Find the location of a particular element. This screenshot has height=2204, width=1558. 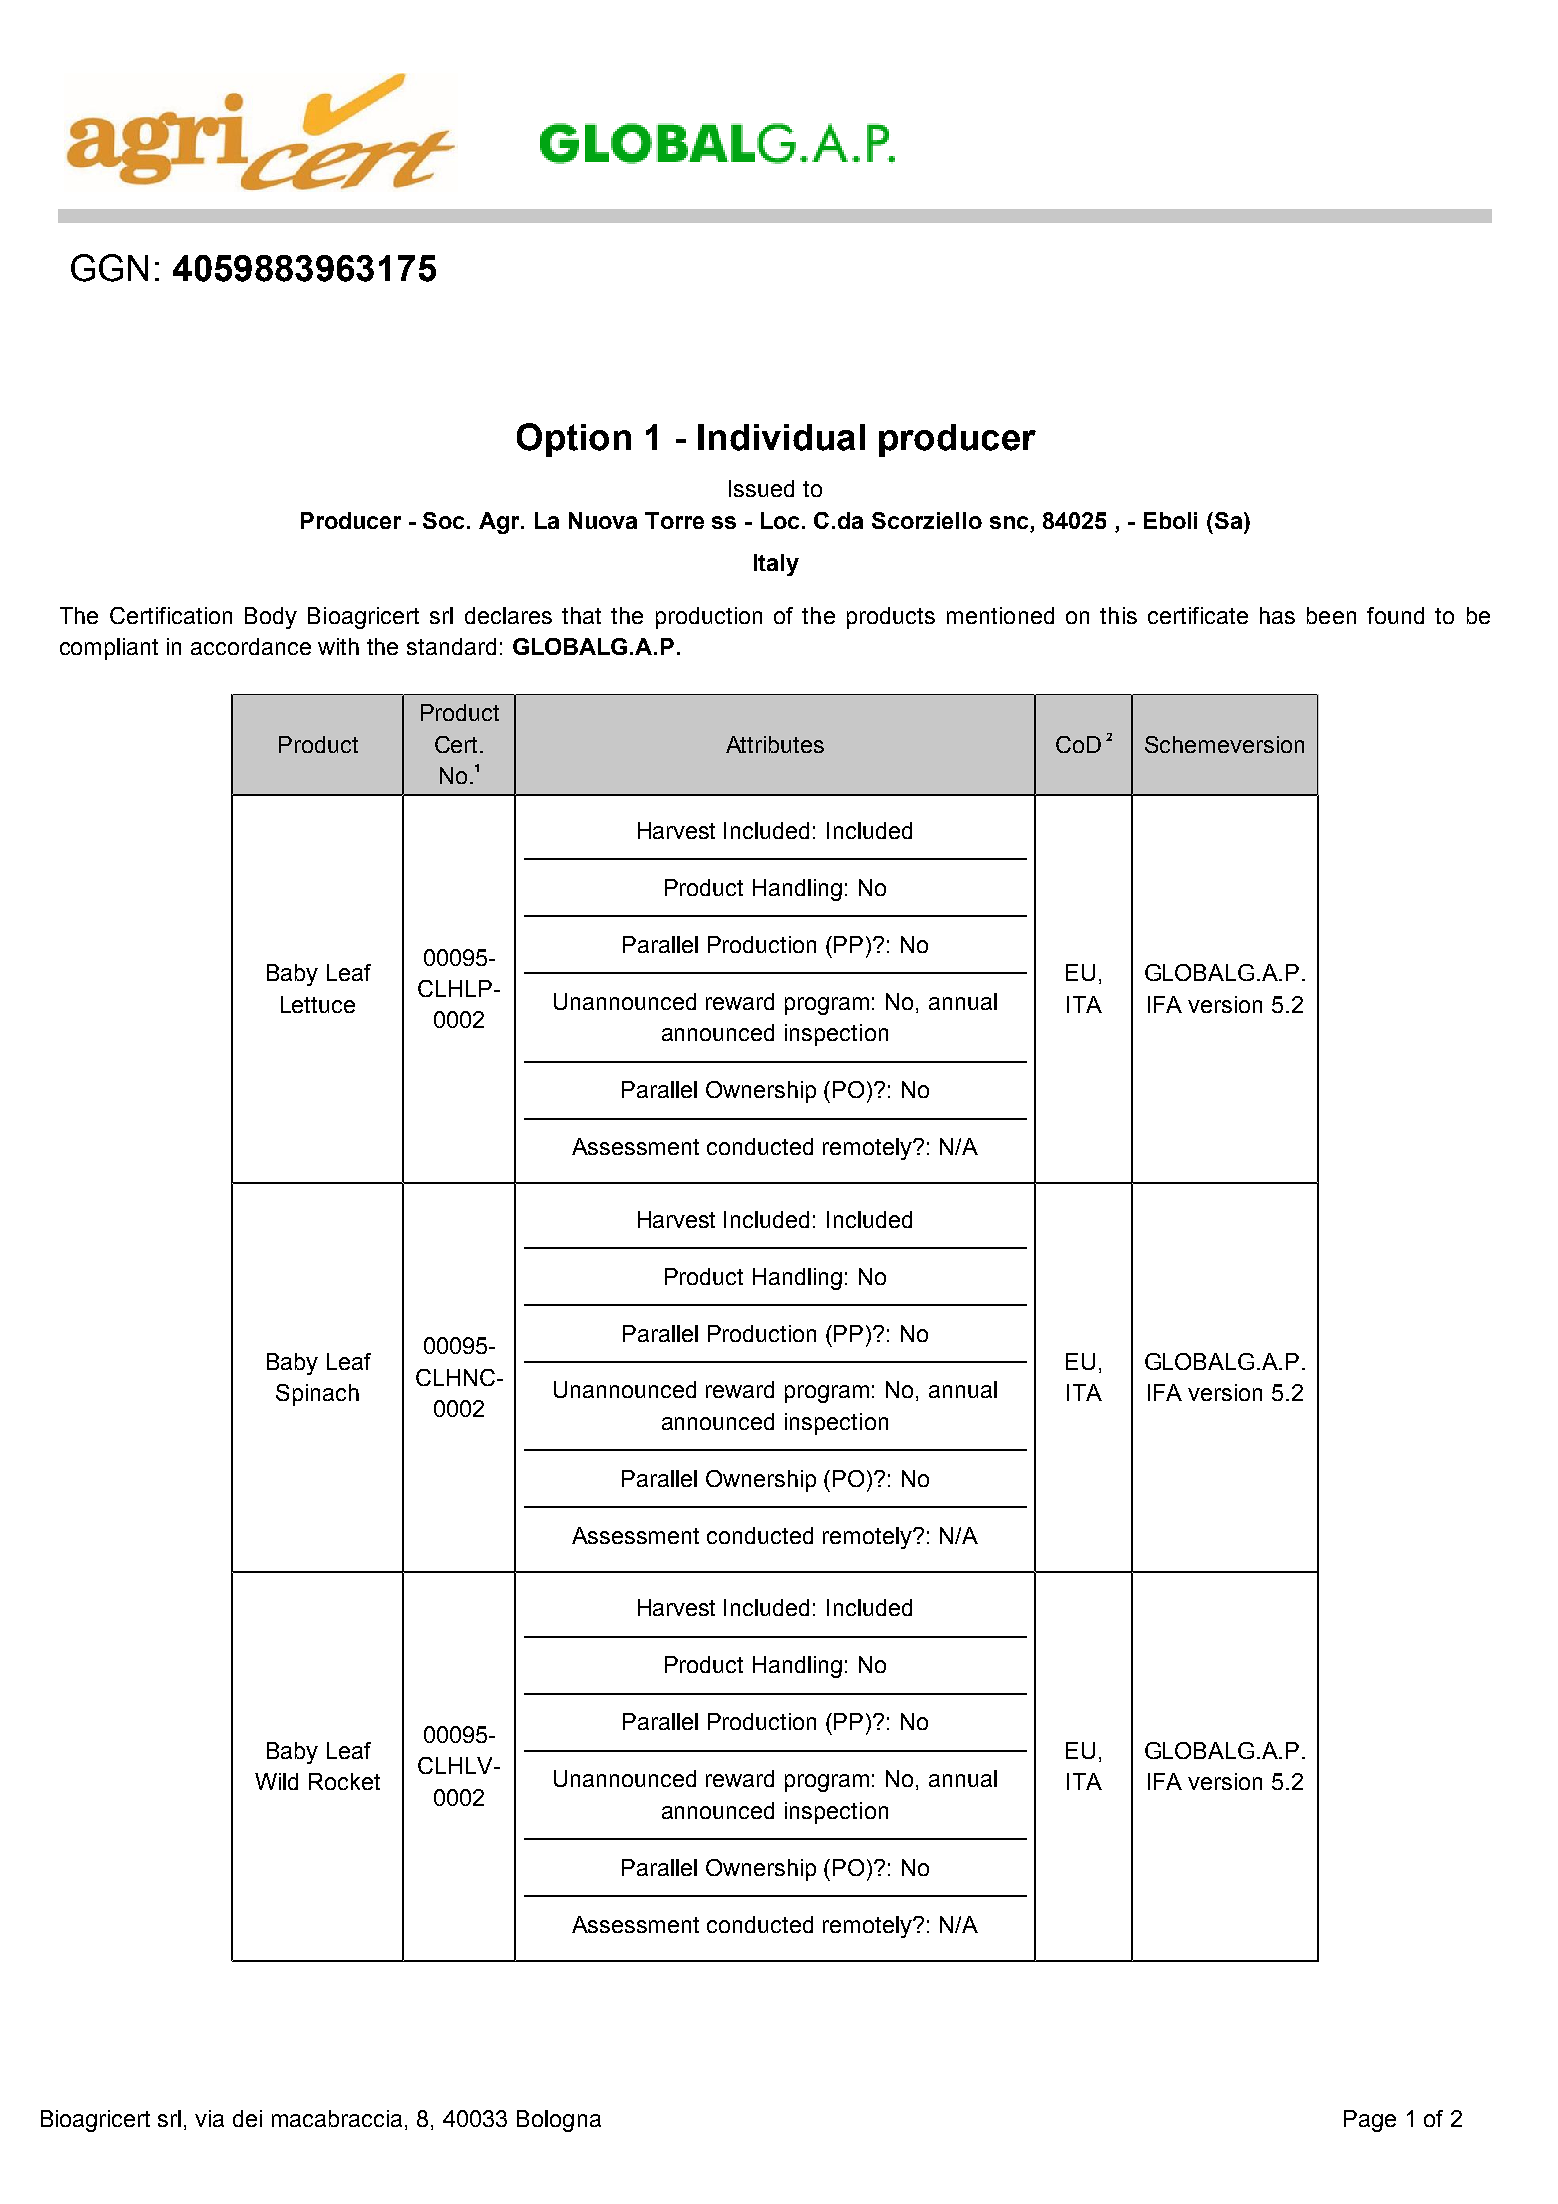

Bologna is located at coordinates (559, 2121).
